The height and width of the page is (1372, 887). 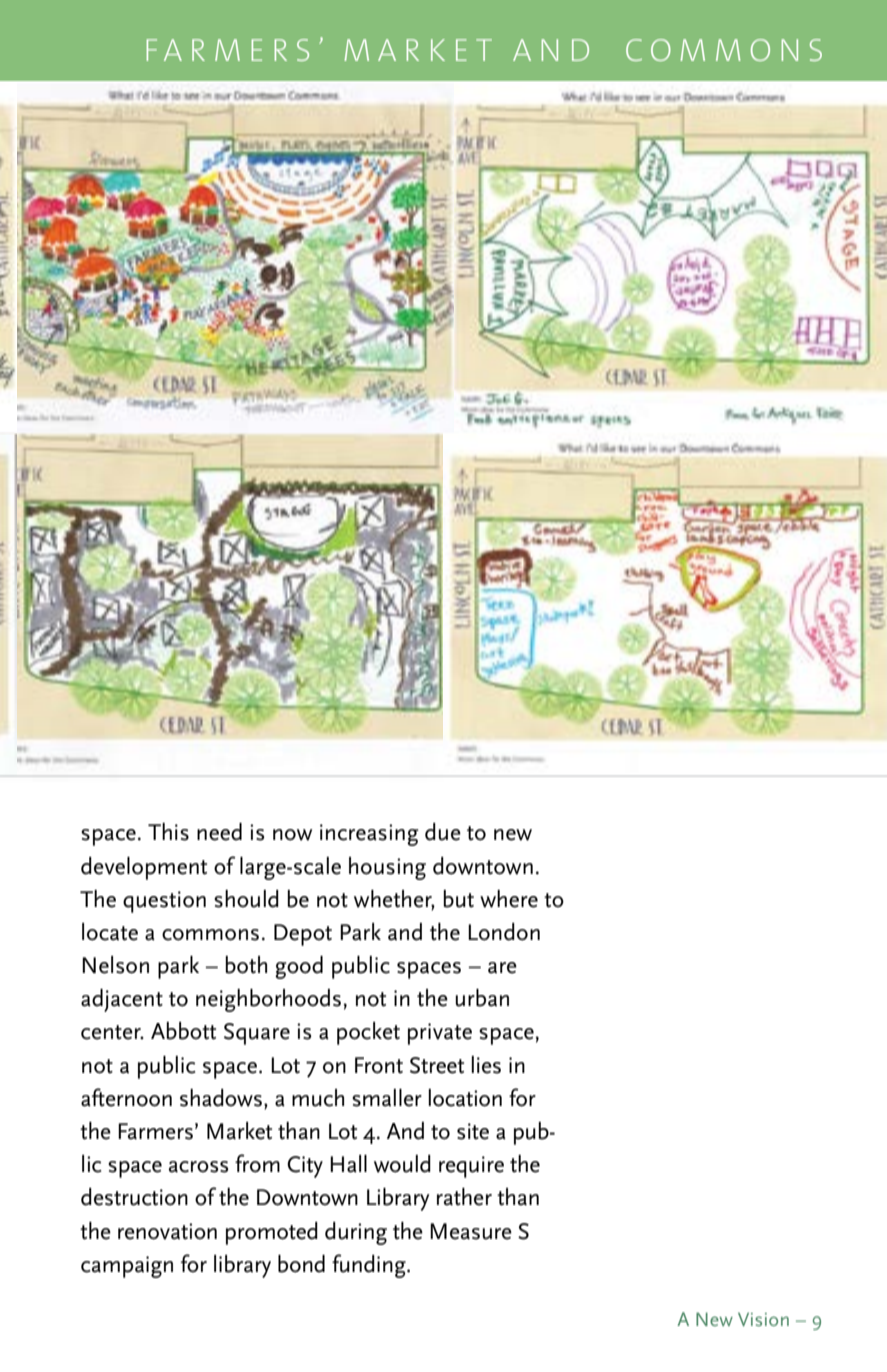 What do you see at coordinates (482, 998) in the page?
I see `urban` at bounding box center [482, 998].
